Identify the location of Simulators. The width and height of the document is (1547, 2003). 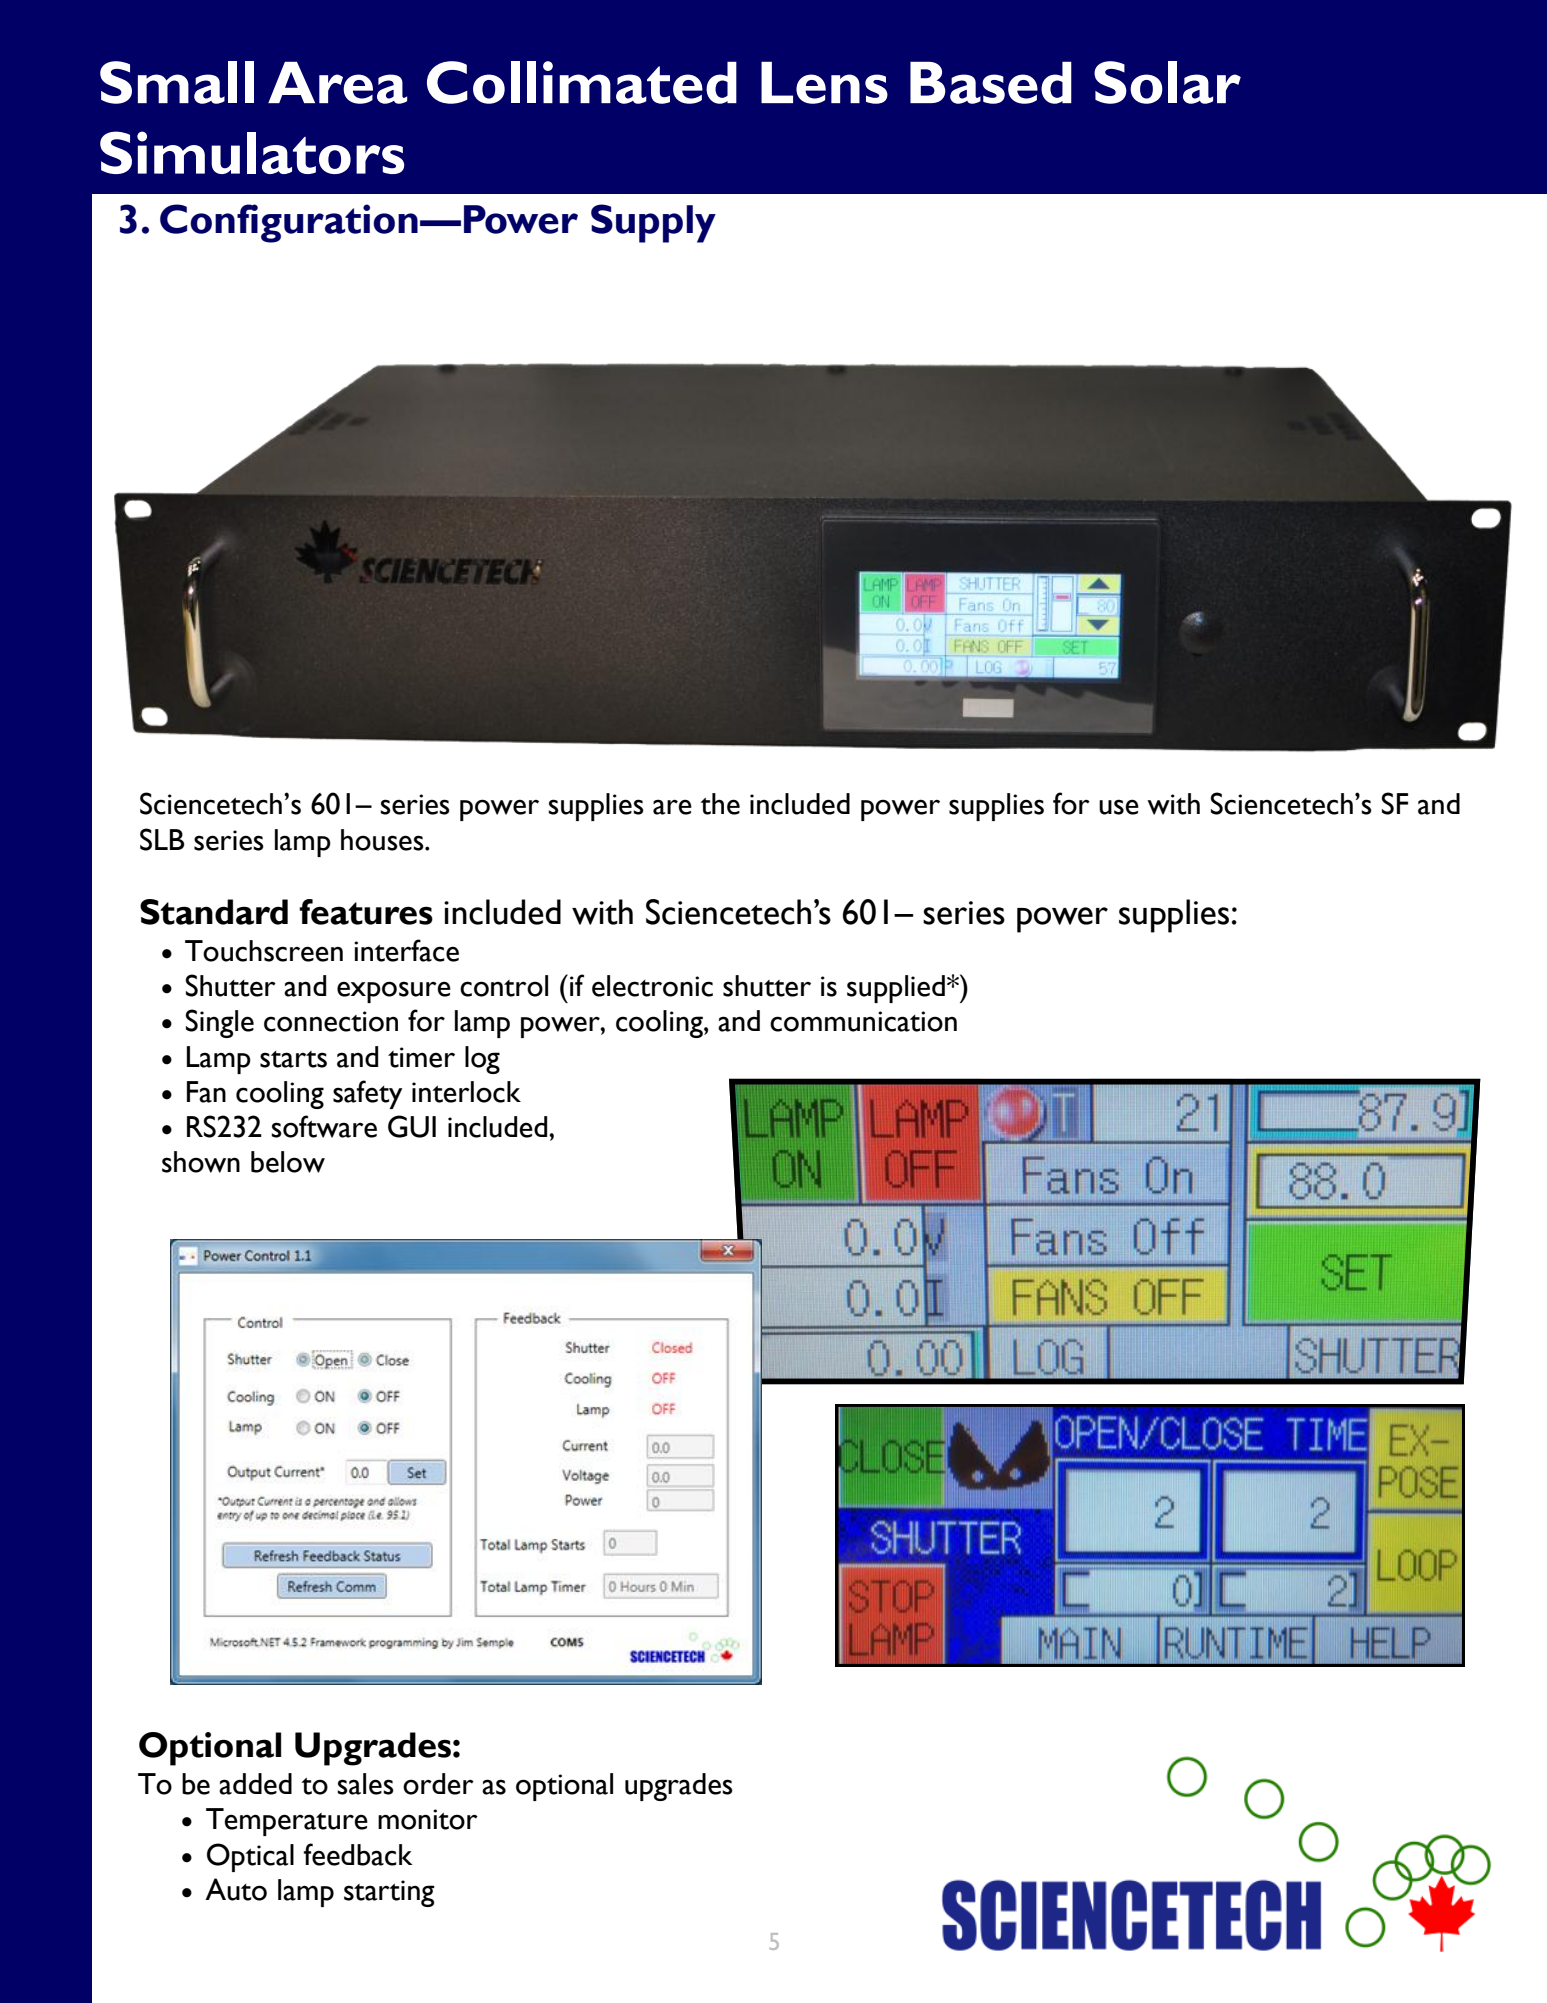
(252, 152).
